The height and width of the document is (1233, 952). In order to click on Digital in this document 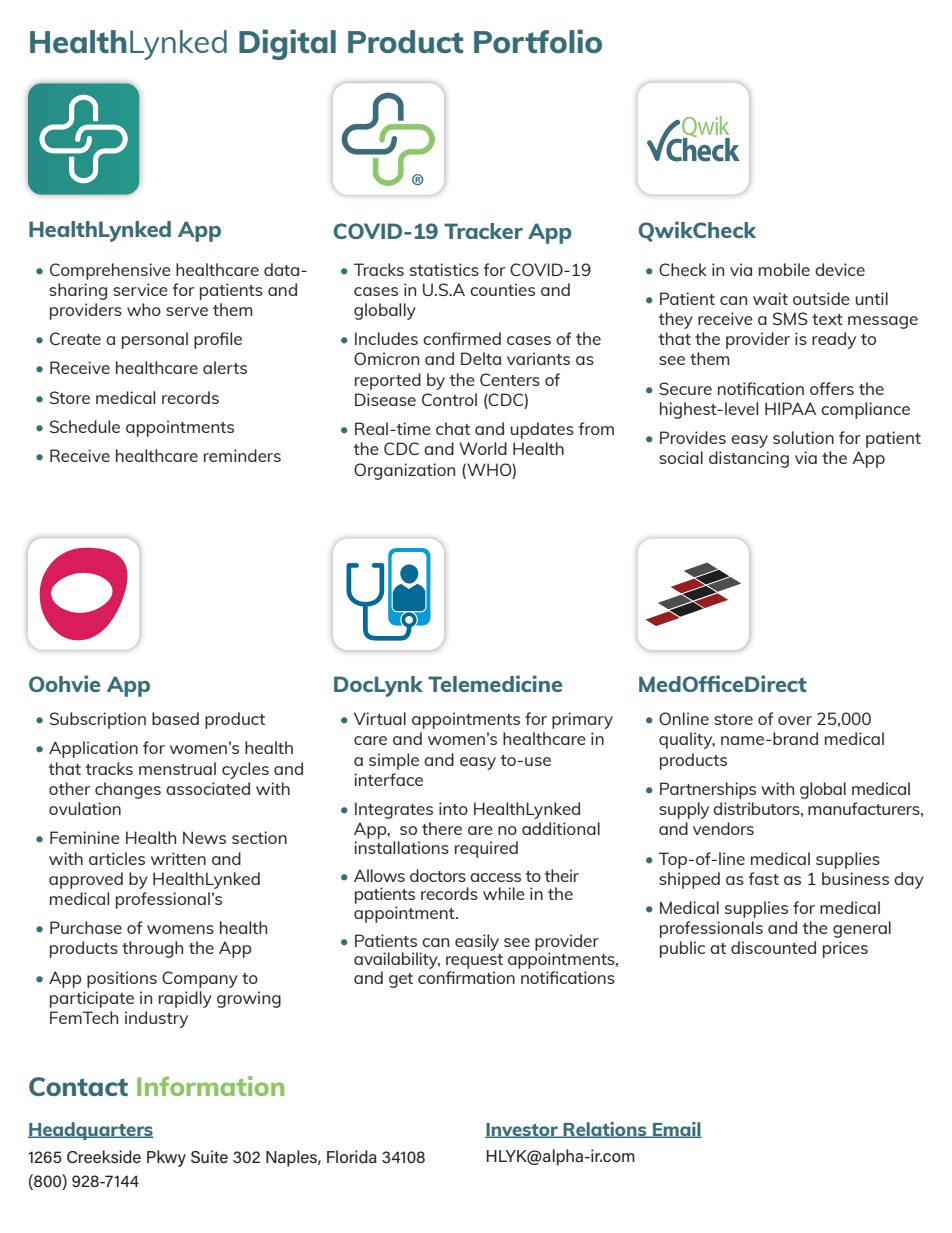, I will do `click(287, 44)`.
